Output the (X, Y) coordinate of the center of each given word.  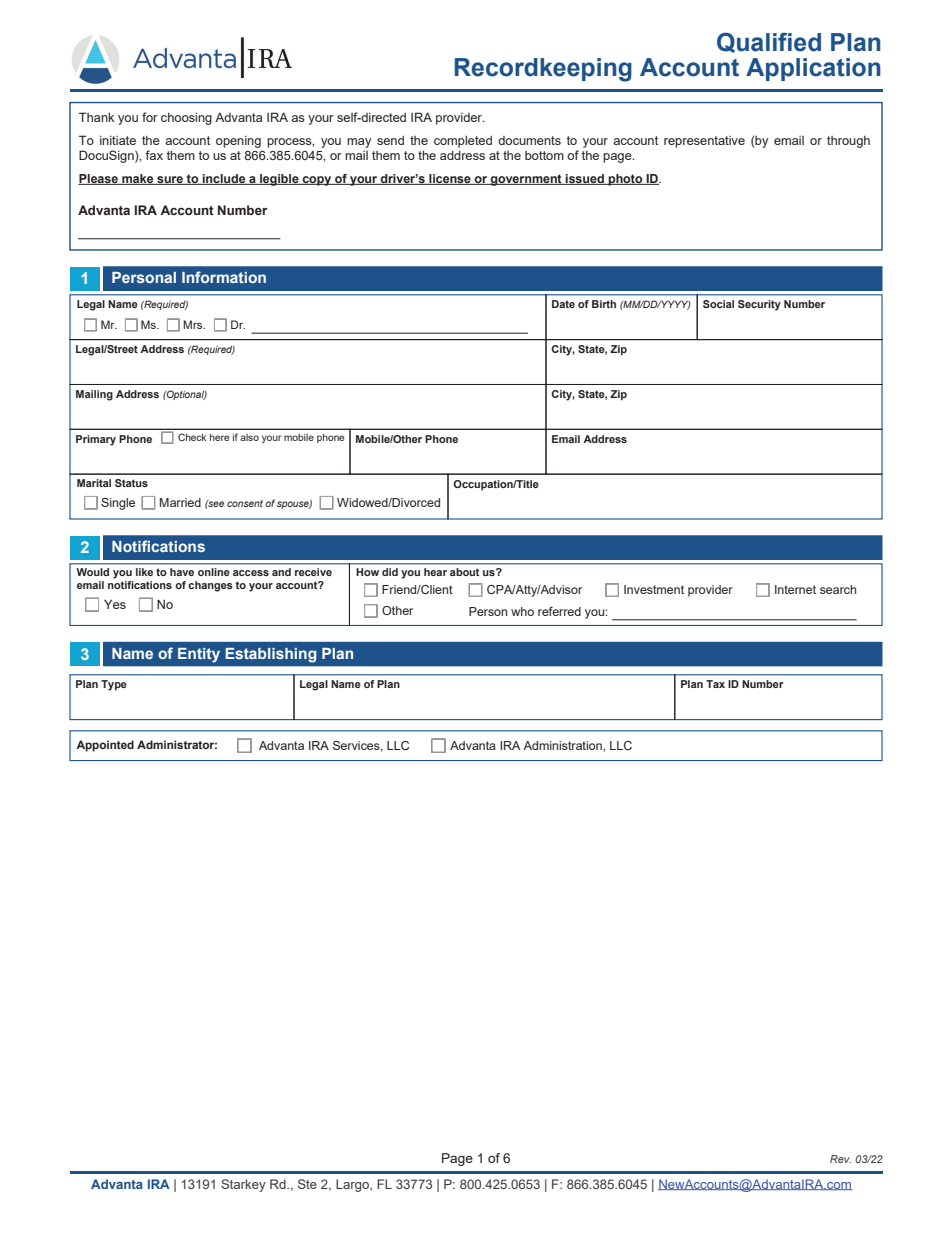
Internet (795, 589)
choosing (186, 118)
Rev (840, 1159)
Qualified (769, 42)
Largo (353, 1185)
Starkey (243, 1185)
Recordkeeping (543, 70)
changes (210, 586)
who (522, 611)
